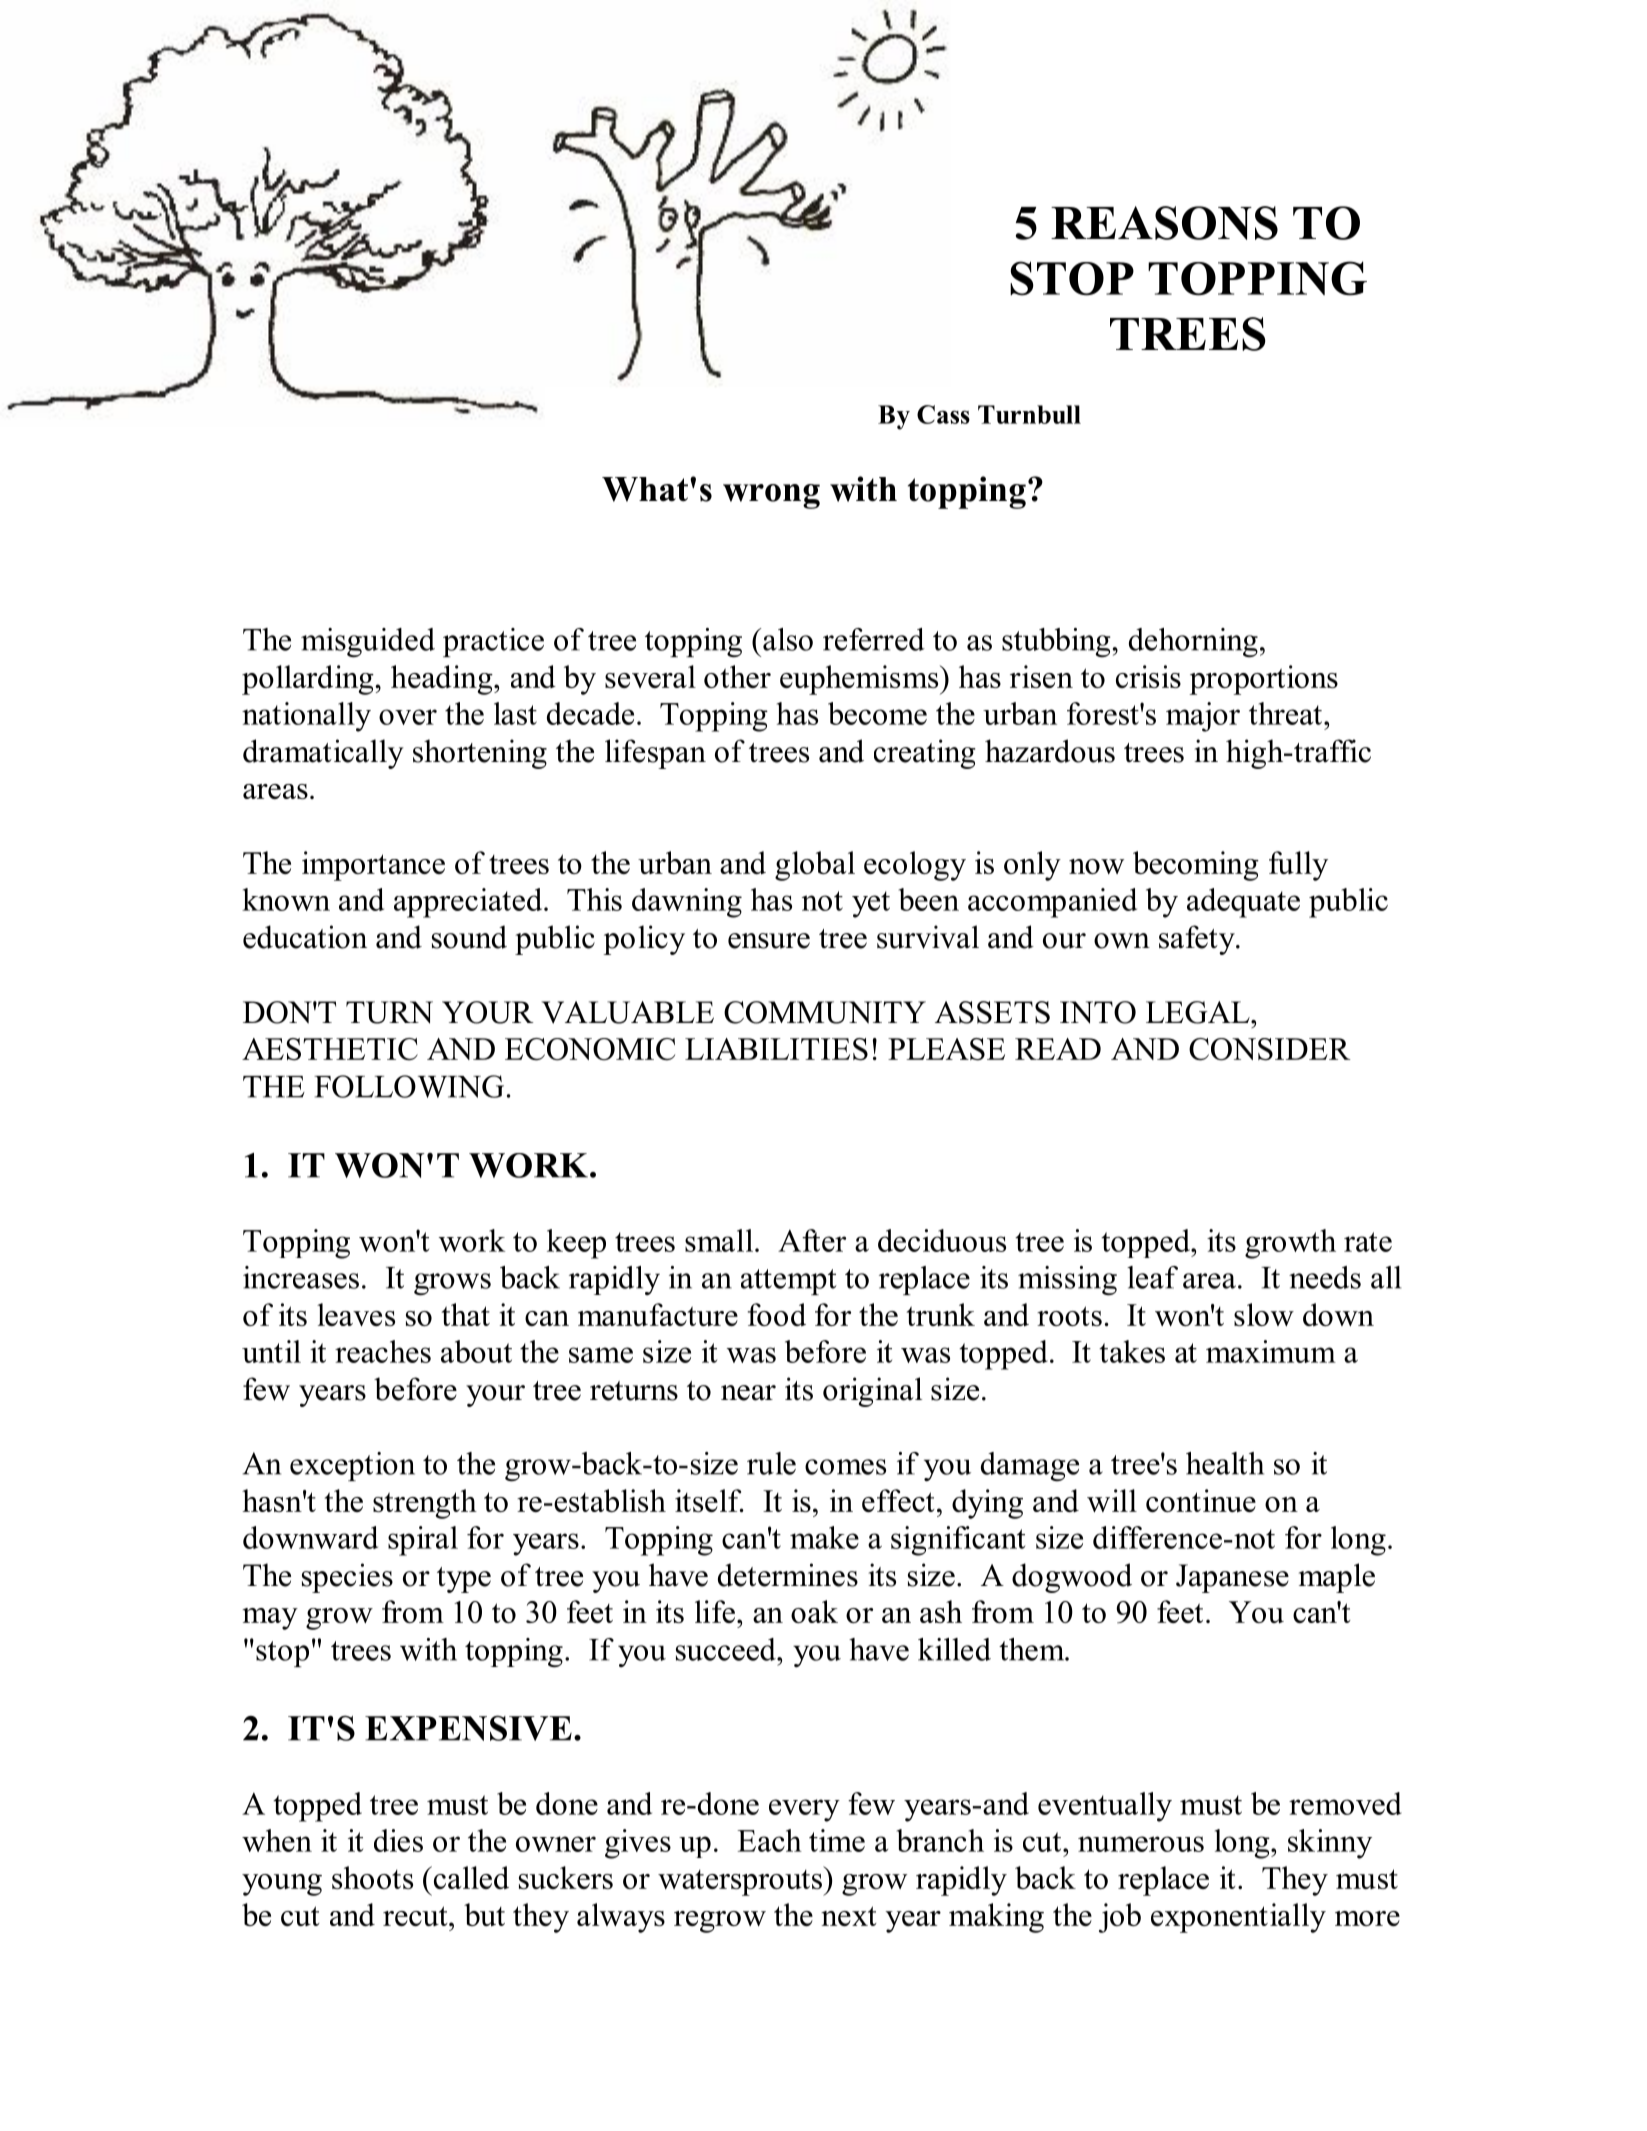  Describe the element at coordinates (776, 1049) in the page. I see `LIABILITIES` at that location.
